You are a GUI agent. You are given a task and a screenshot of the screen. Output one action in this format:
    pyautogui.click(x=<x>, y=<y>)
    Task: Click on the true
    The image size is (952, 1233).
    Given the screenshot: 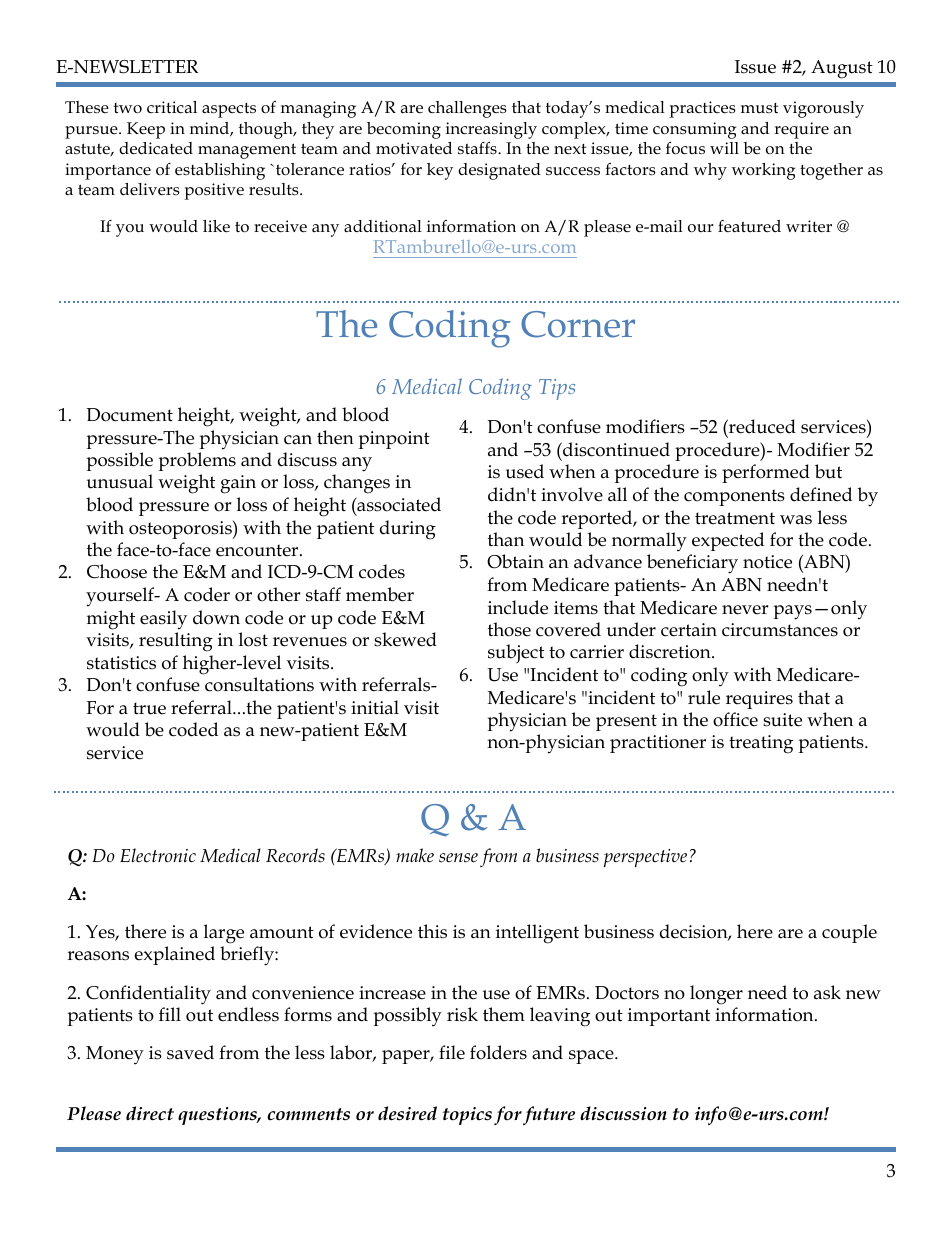 What is the action you would take?
    pyautogui.click(x=149, y=708)
